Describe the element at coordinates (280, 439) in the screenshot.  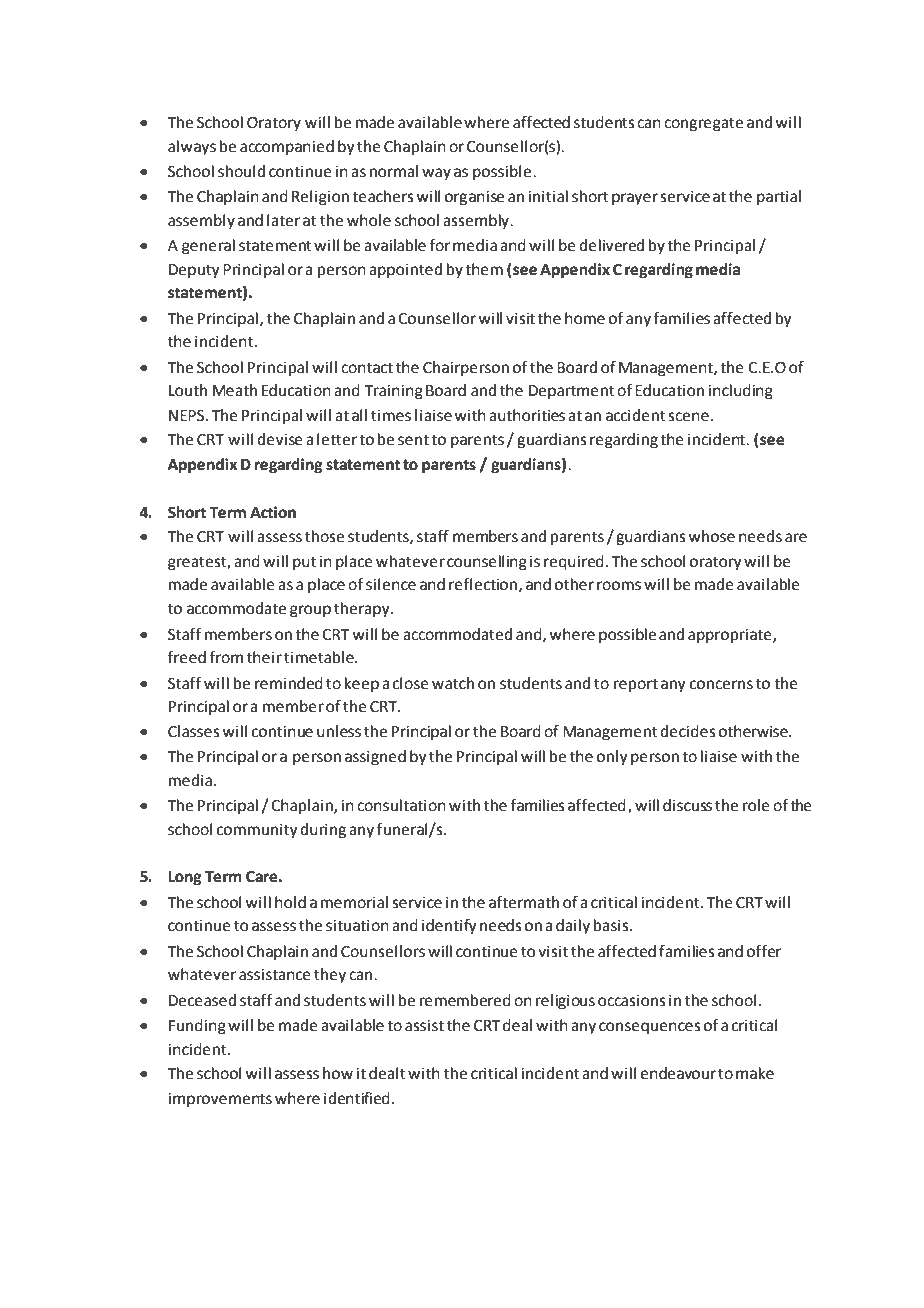
I see `devise` at that location.
